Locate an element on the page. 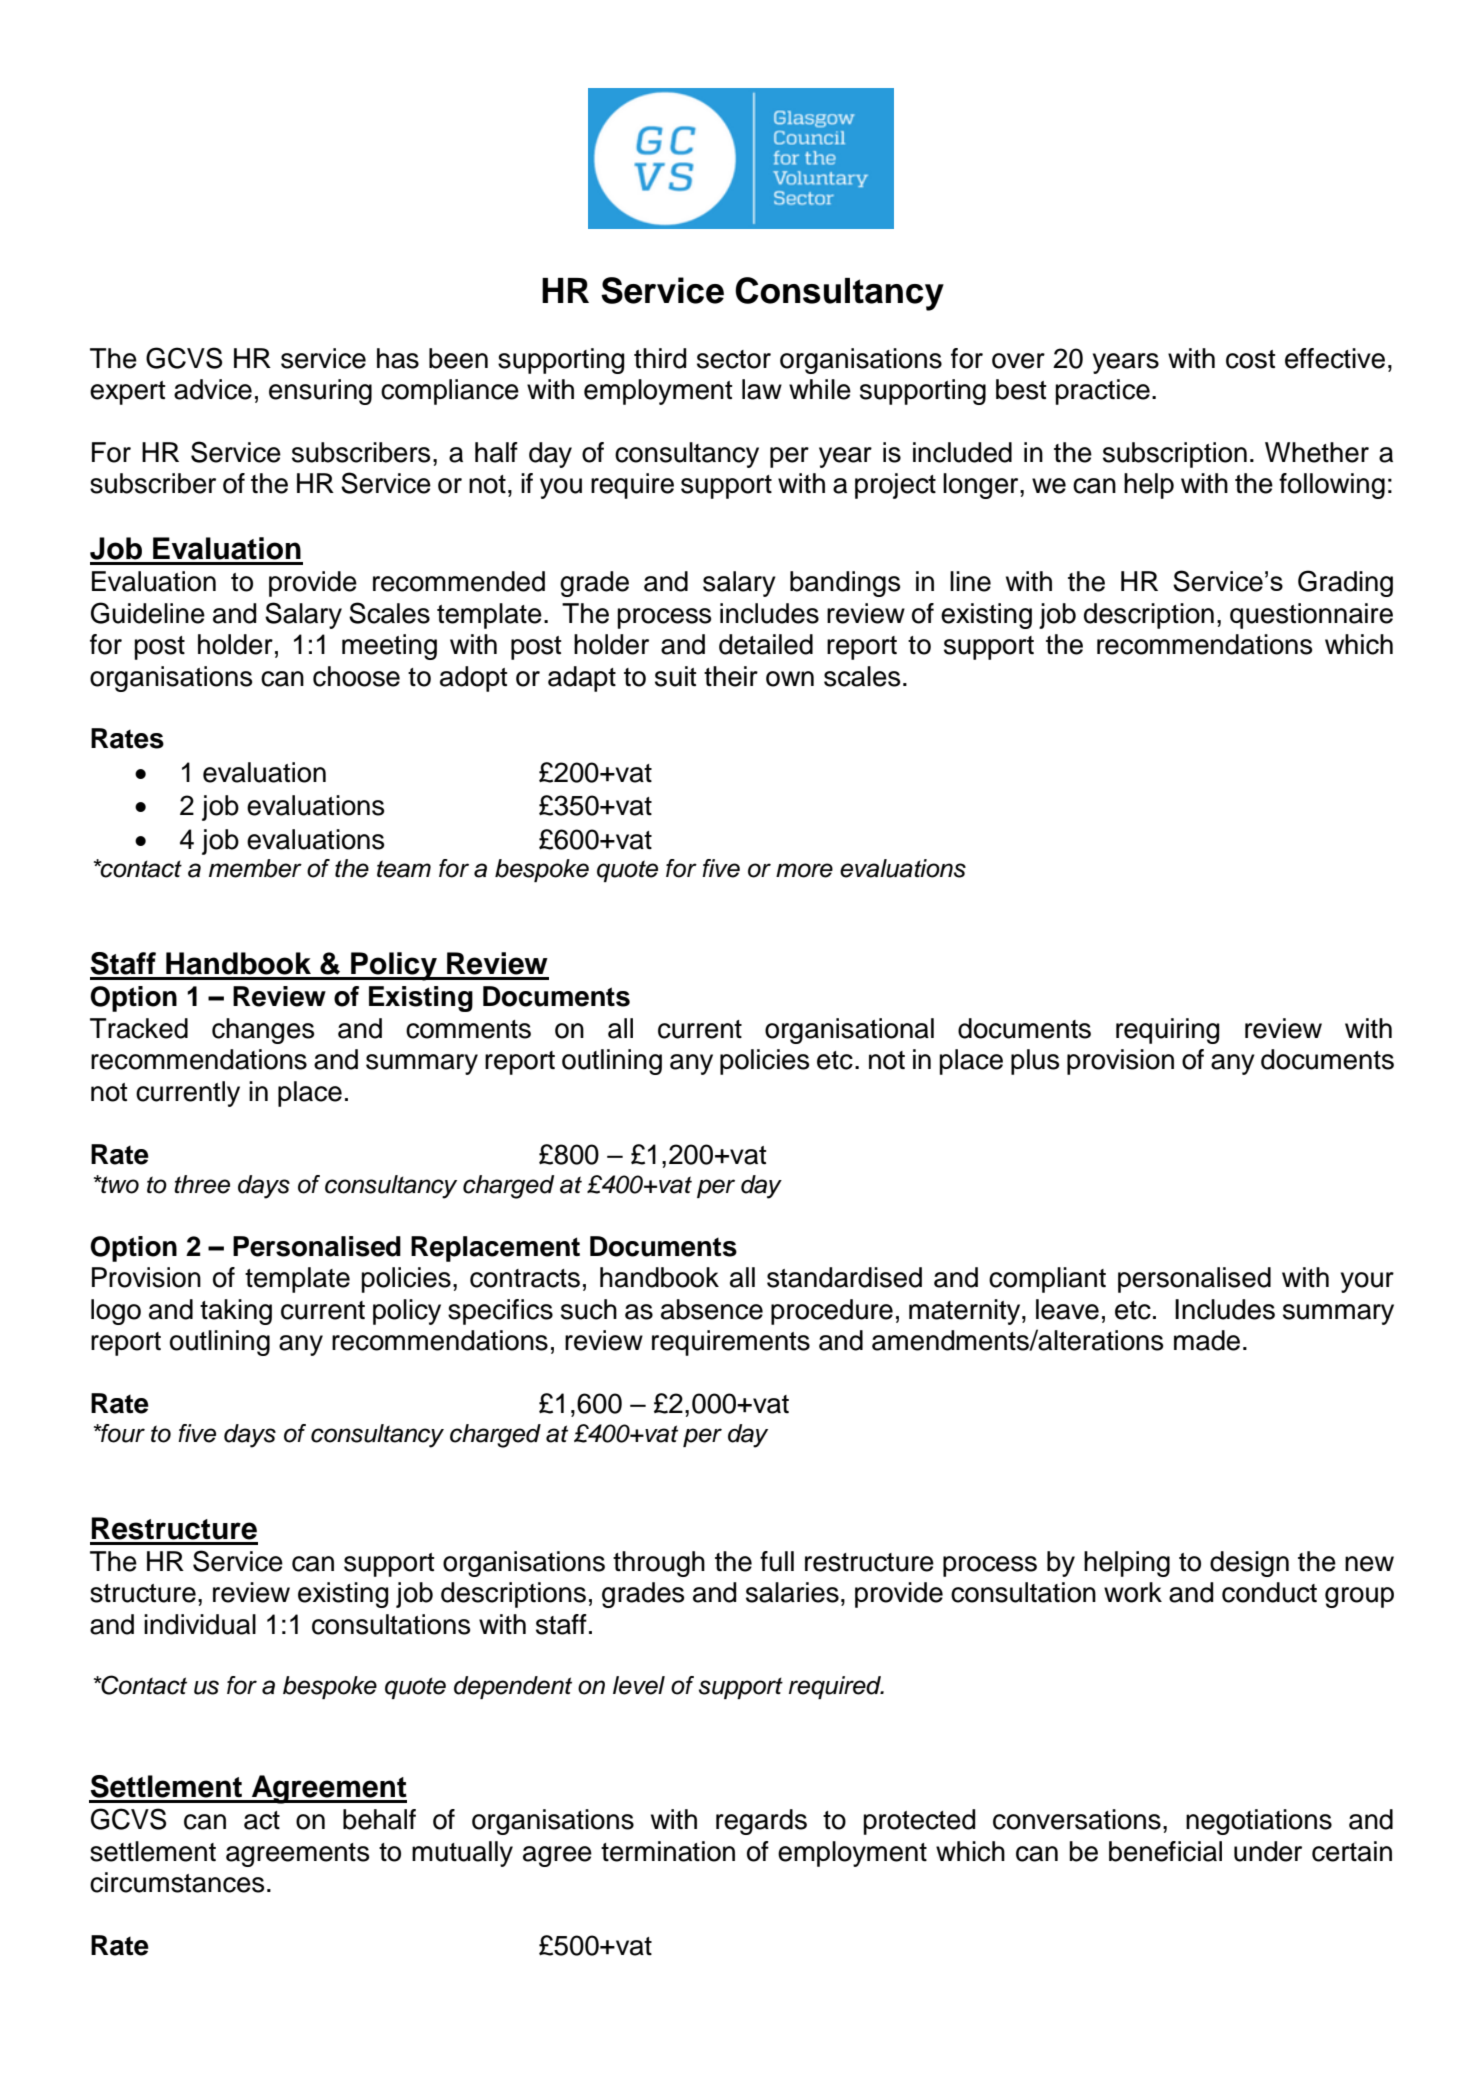  individual is located at coordinates (200, 1624).
